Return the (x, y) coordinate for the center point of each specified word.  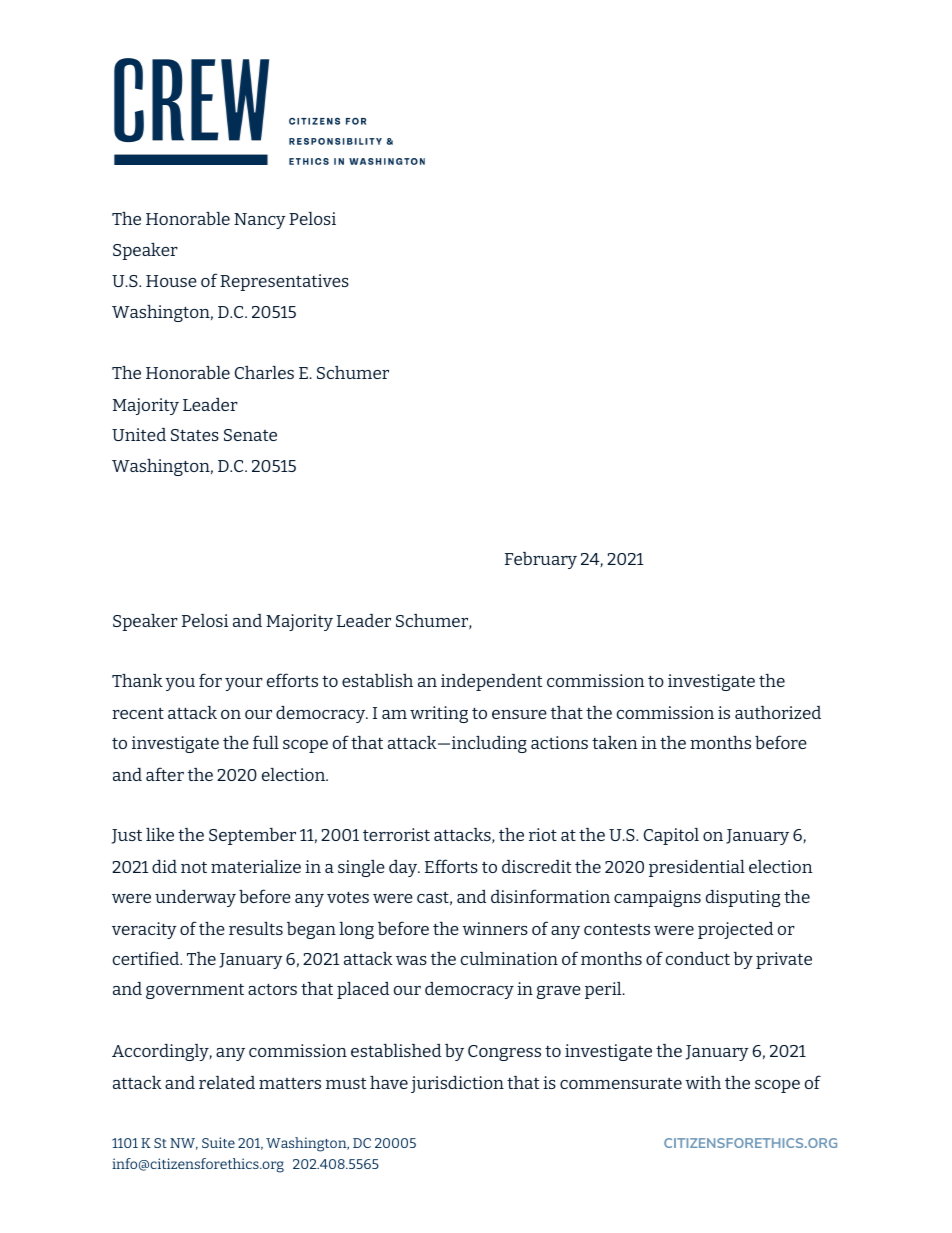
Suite (218, 1142)
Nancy (260, 221)
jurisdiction (457, 1084)
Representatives (284, 282)
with (703, 1082)
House (171, 281)
